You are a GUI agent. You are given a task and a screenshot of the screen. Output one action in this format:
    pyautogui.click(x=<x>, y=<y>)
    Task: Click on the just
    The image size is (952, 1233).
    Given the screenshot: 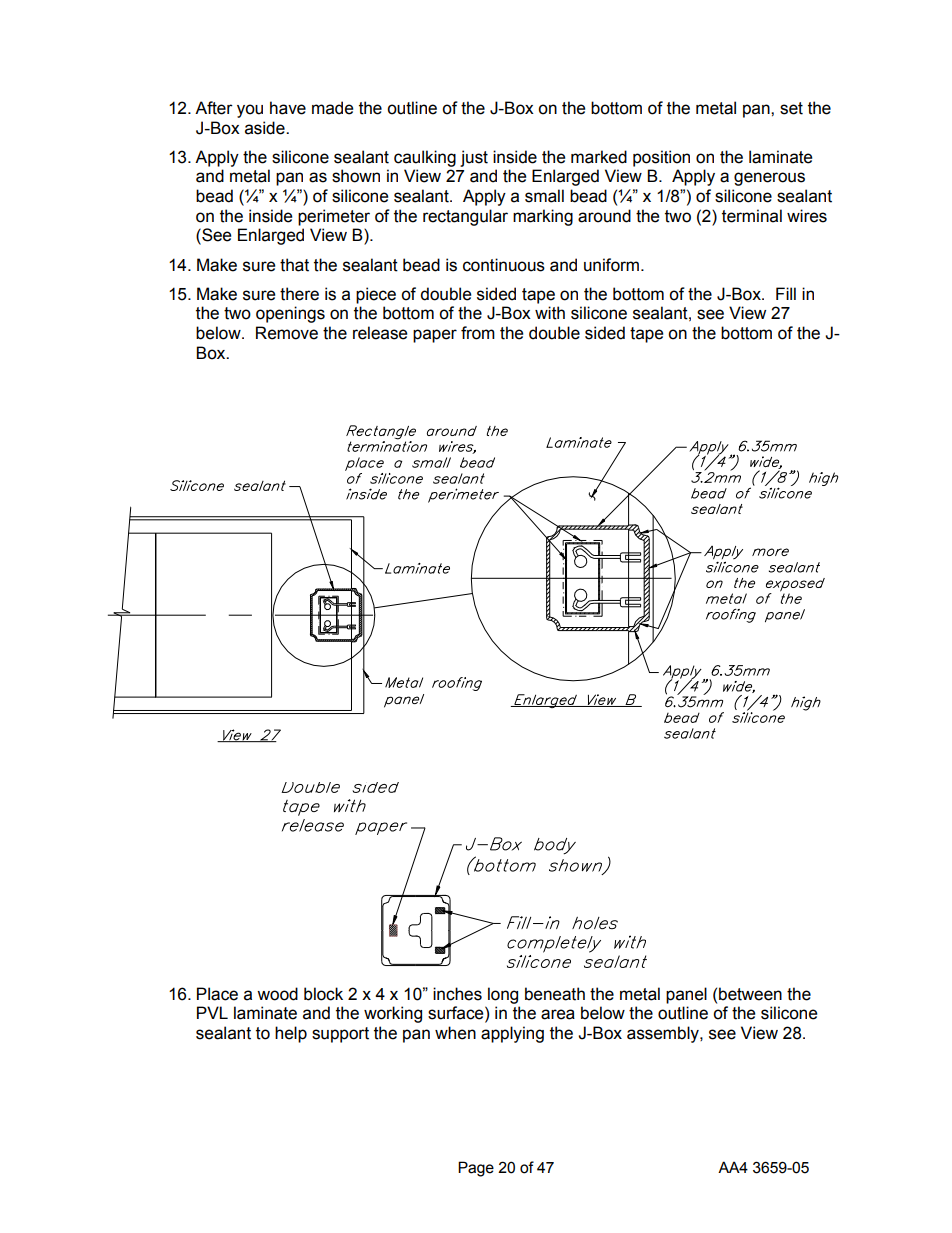 What is the action you would take?
    pyautogui.click(x=474, y=158)
